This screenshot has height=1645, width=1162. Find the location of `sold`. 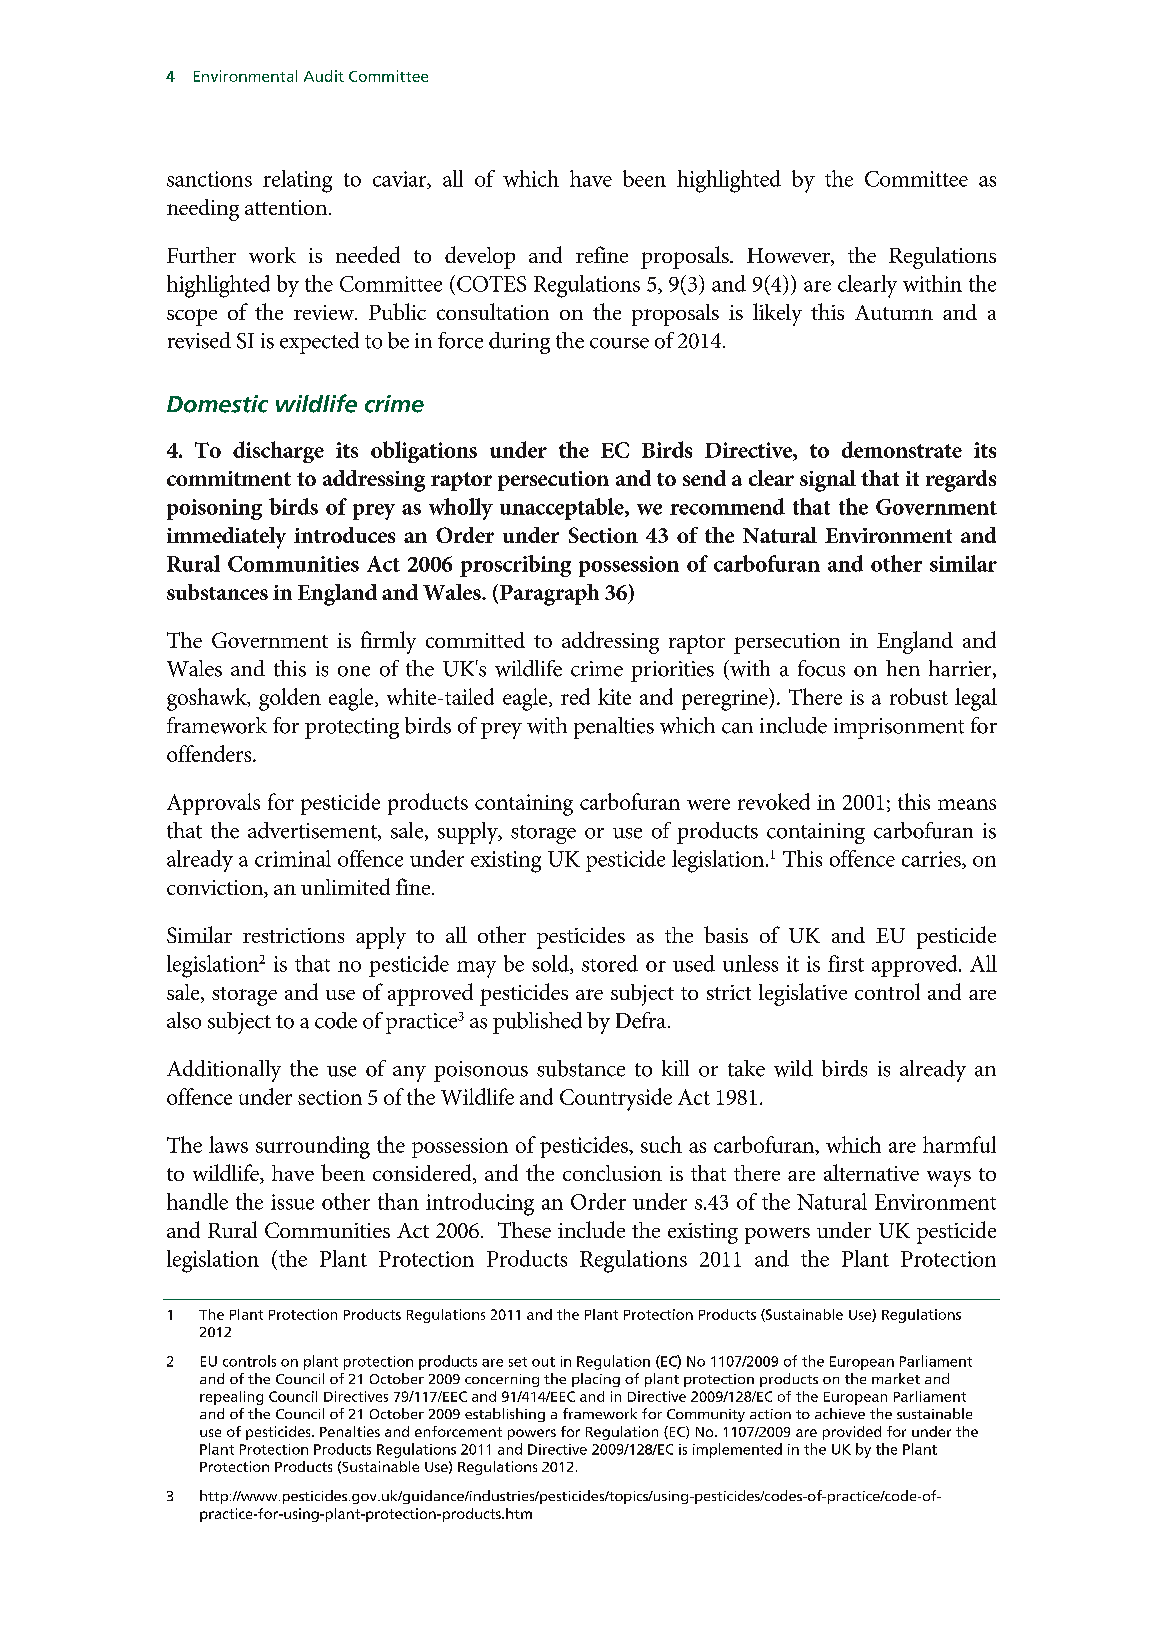

sold is located at coordinates (551, 964).
